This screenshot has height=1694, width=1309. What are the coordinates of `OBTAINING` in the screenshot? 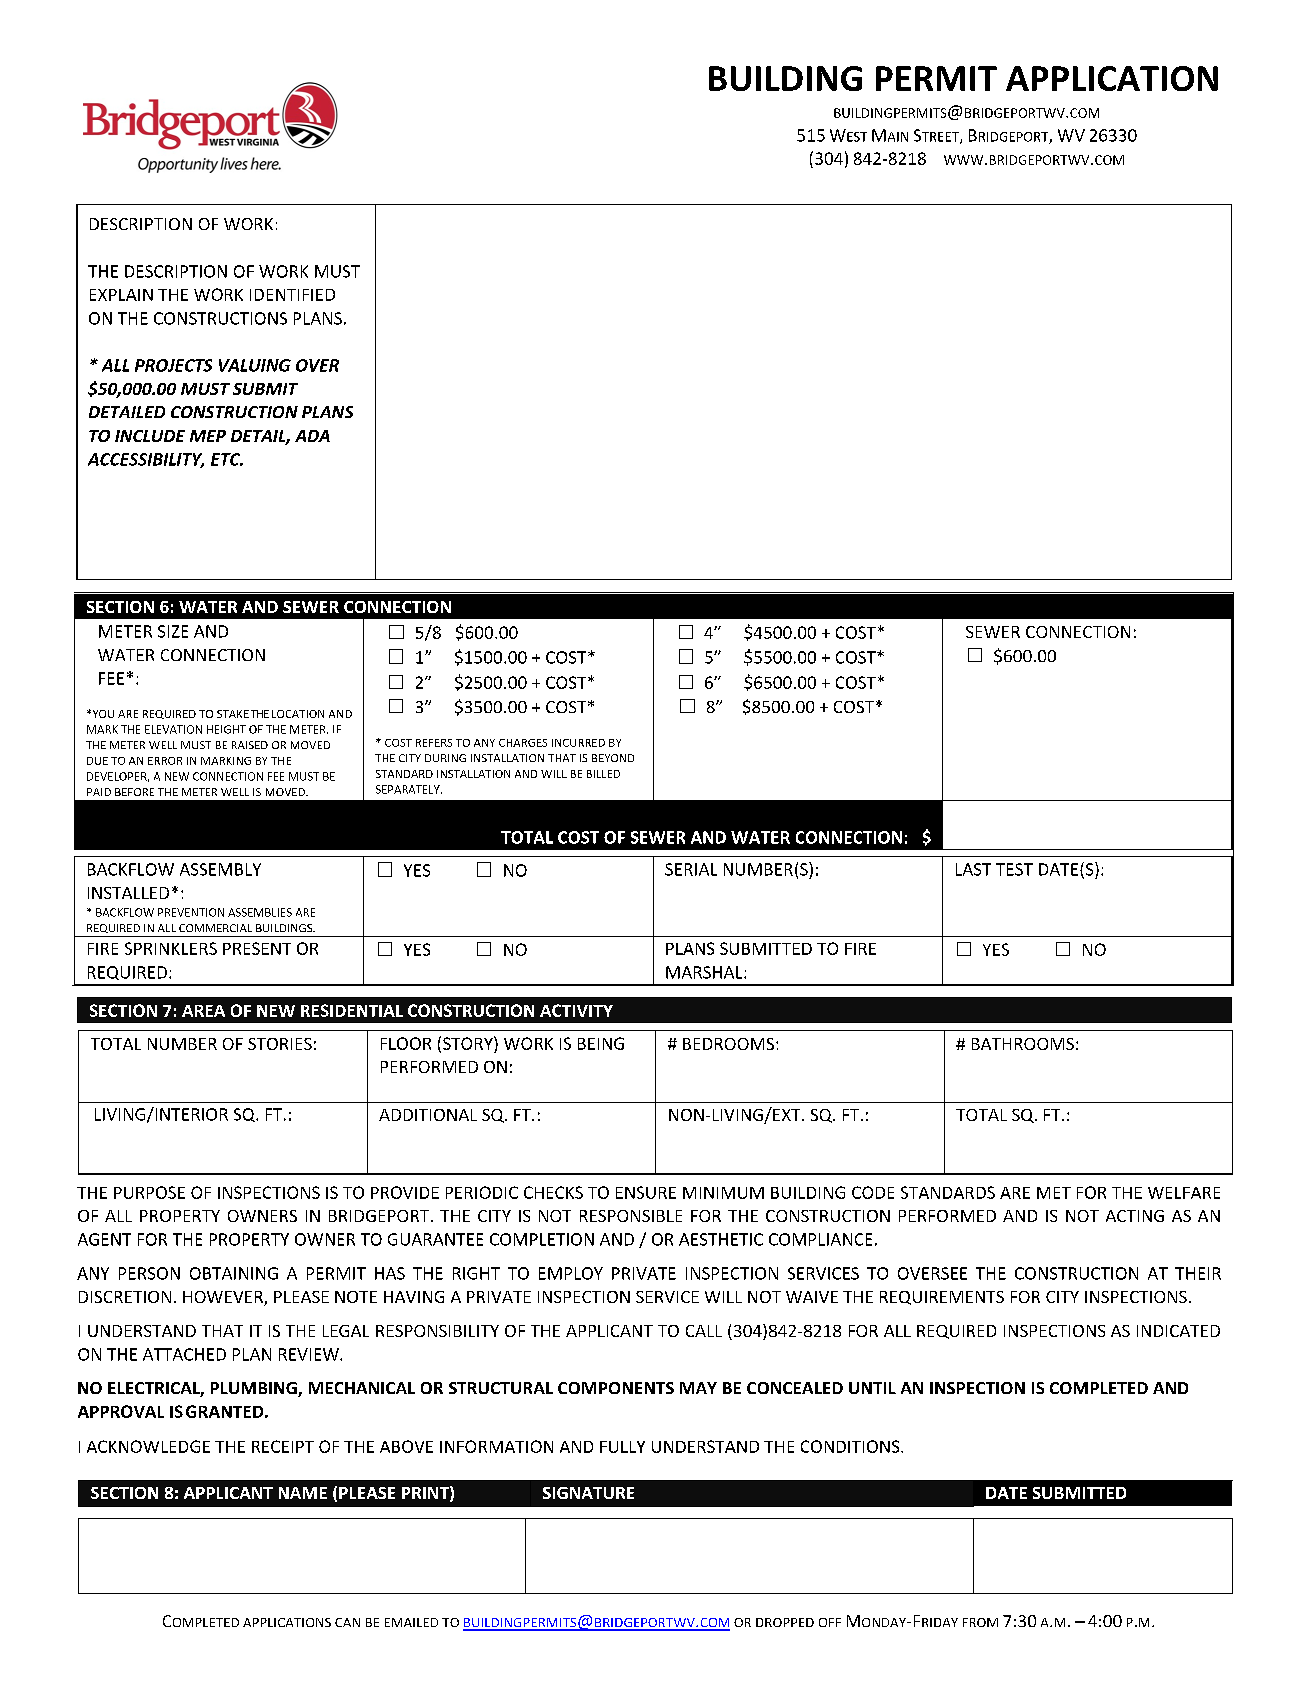 It's located at (234, 1273).
